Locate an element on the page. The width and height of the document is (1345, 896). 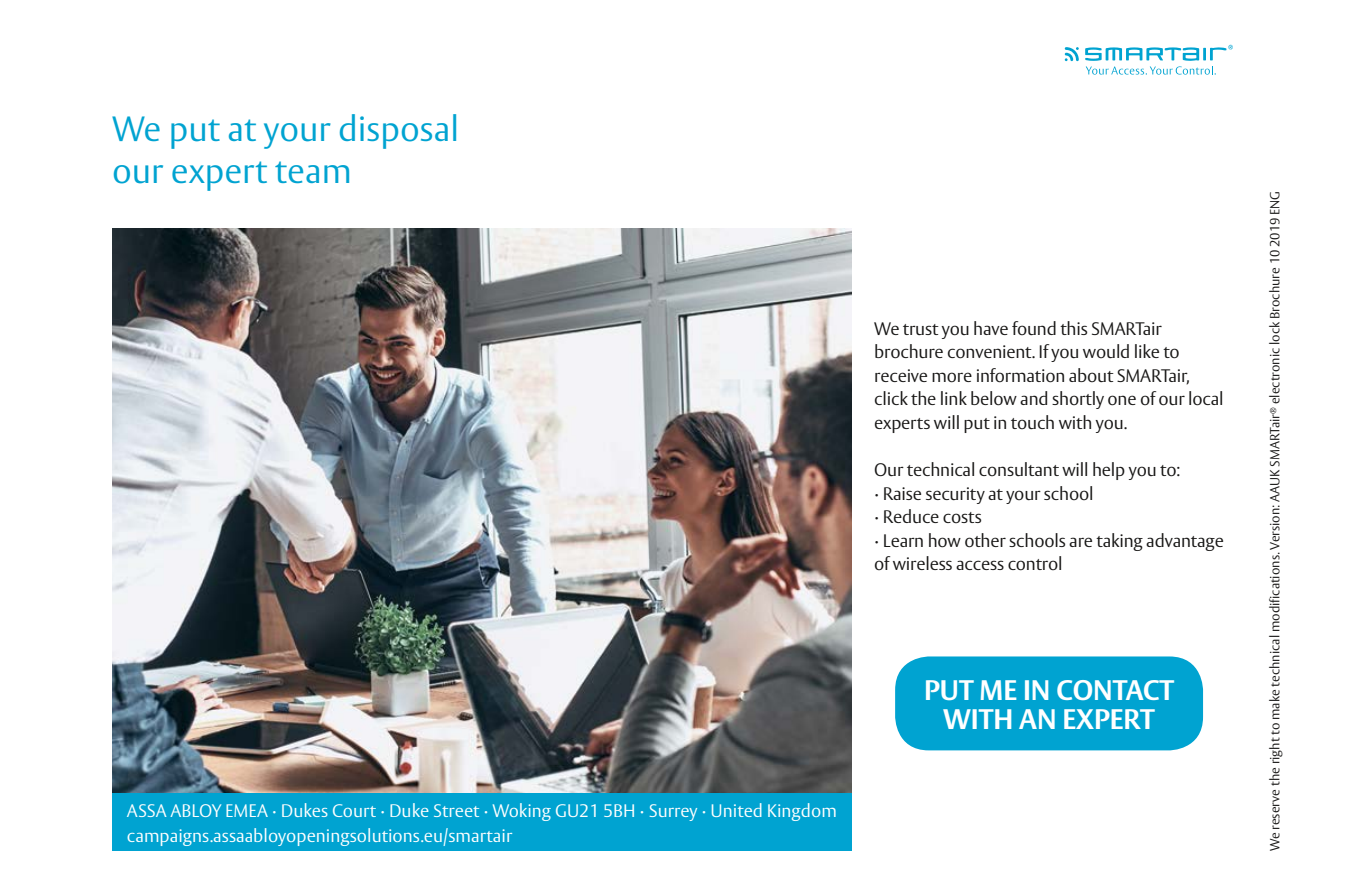
Raise is located at coordinates (902, 493).
